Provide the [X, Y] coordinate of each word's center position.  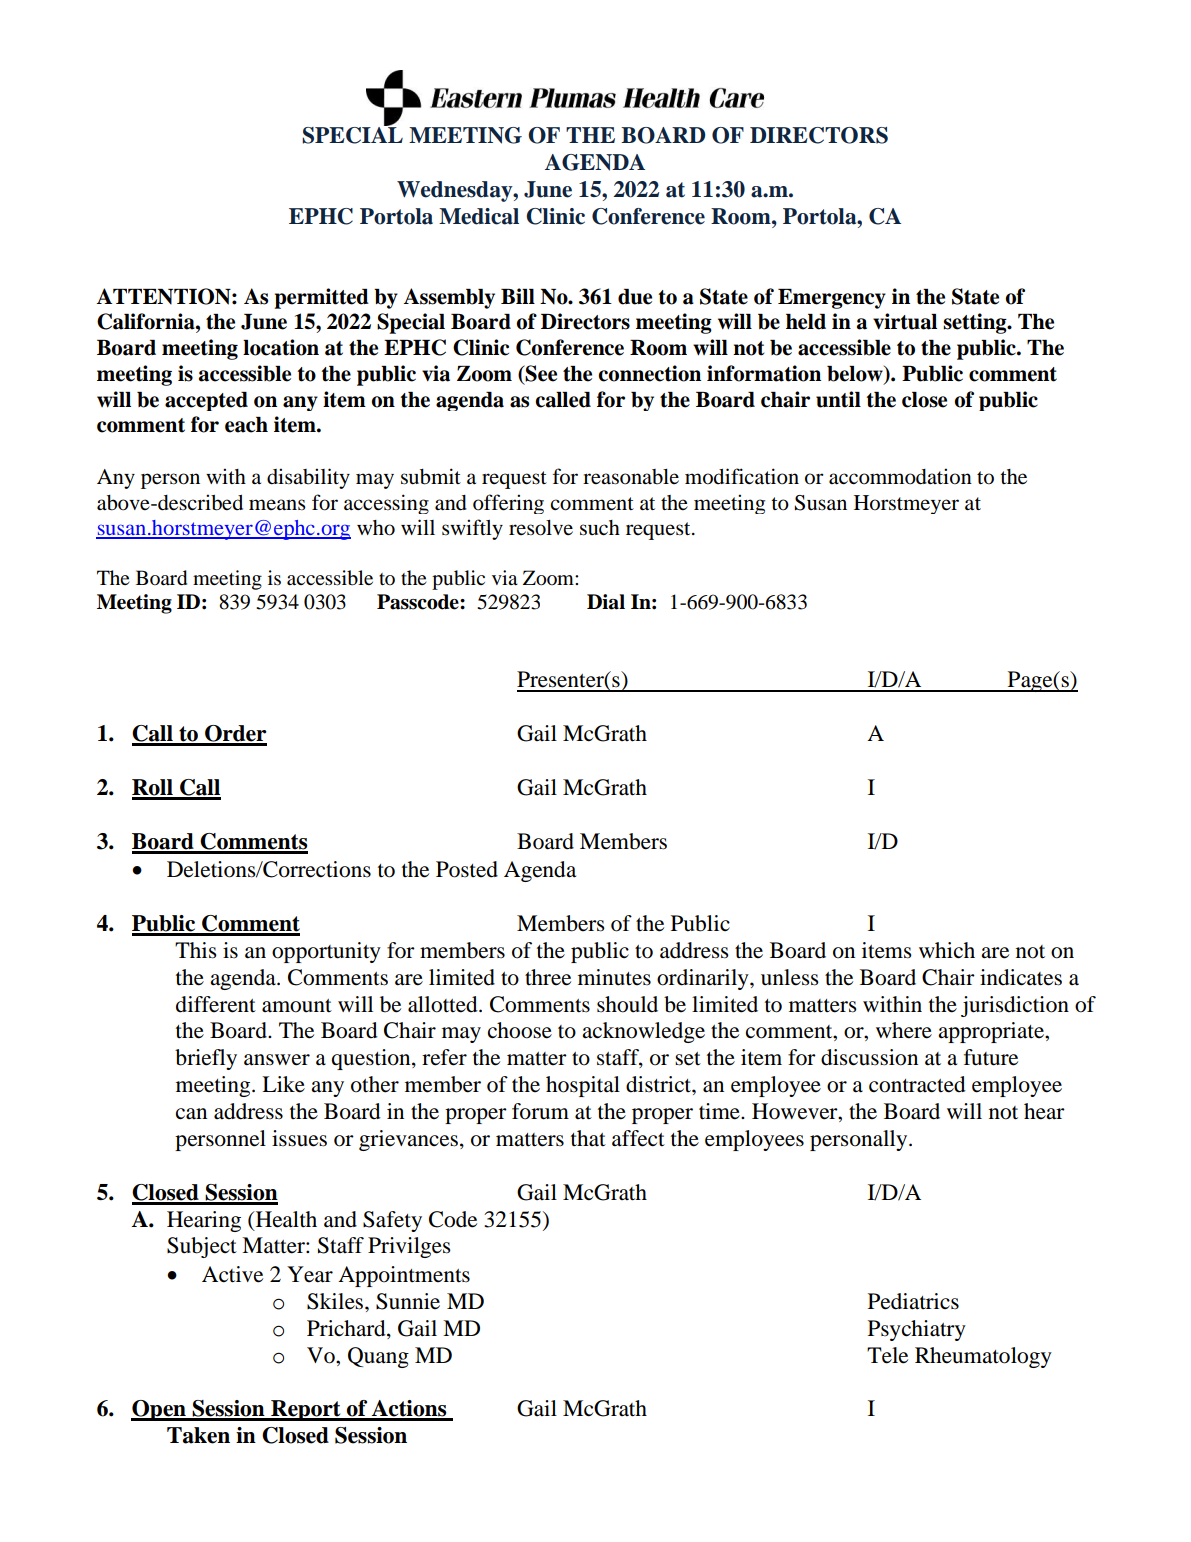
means [277, 504]
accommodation [900, 476]
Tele [887, 1355]
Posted [467, 869]
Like [283, 1084]
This [196, 950]
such [600, 528]
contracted [917, 1084]
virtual [905, 321]
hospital [583, 1086]
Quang [378, 1357]
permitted [321, 298]
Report [306, 1410]
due [635, 297]
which [947, 950]
